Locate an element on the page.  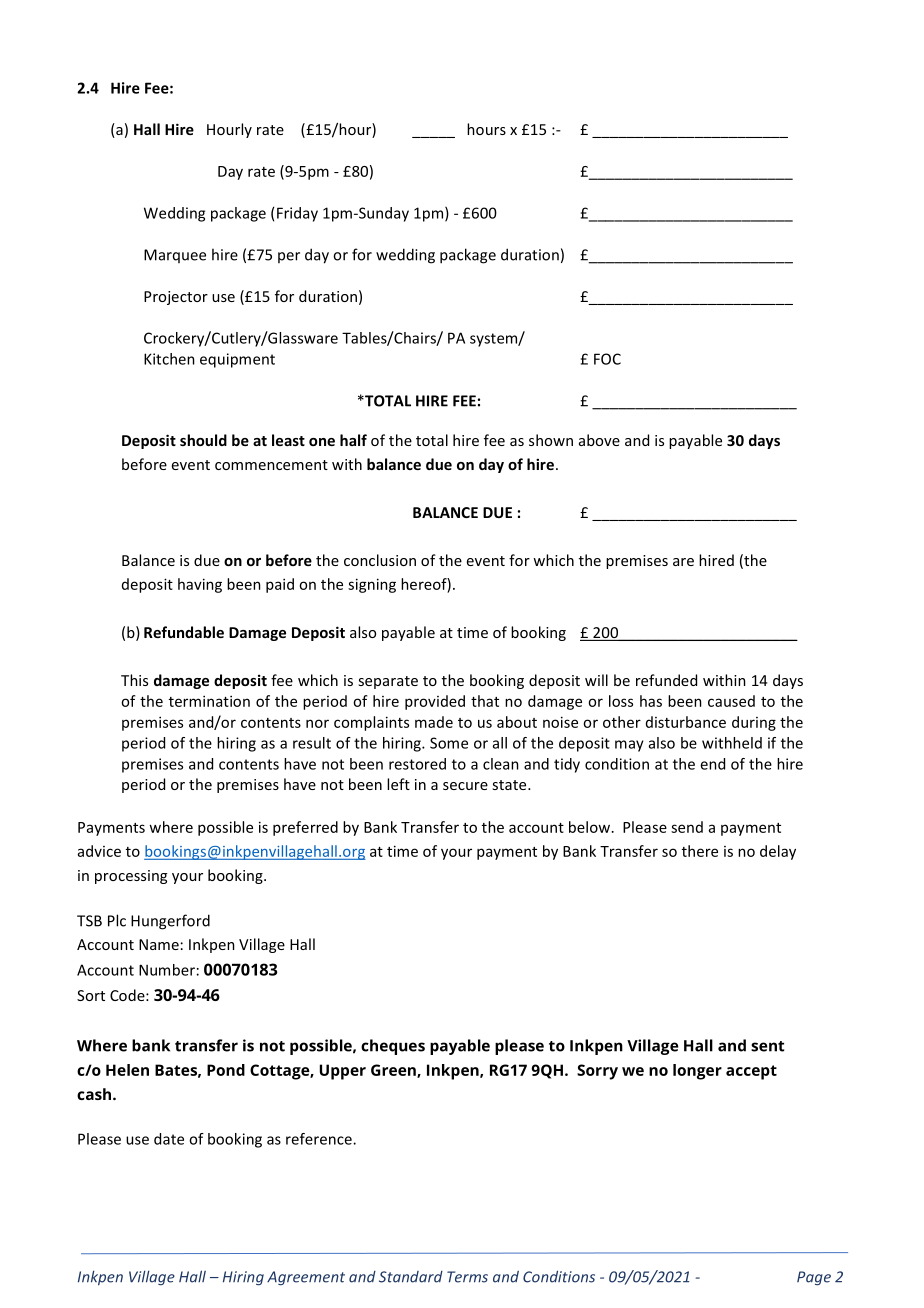
Agreement is located at coordinates (306, 1278).
